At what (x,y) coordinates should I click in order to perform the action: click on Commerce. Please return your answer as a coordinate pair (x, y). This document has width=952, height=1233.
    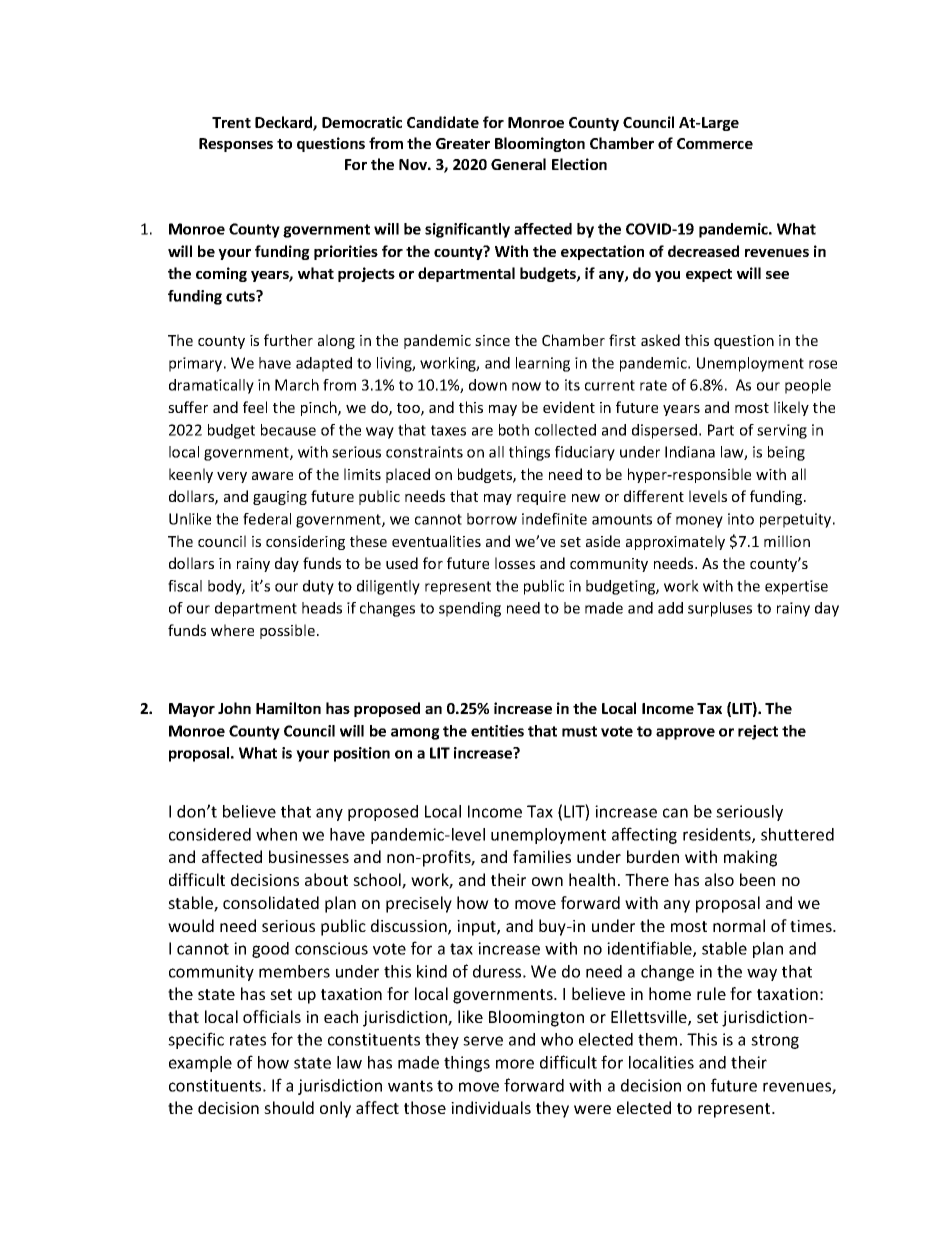
    Looking at the image, I should click on (715, 143).
